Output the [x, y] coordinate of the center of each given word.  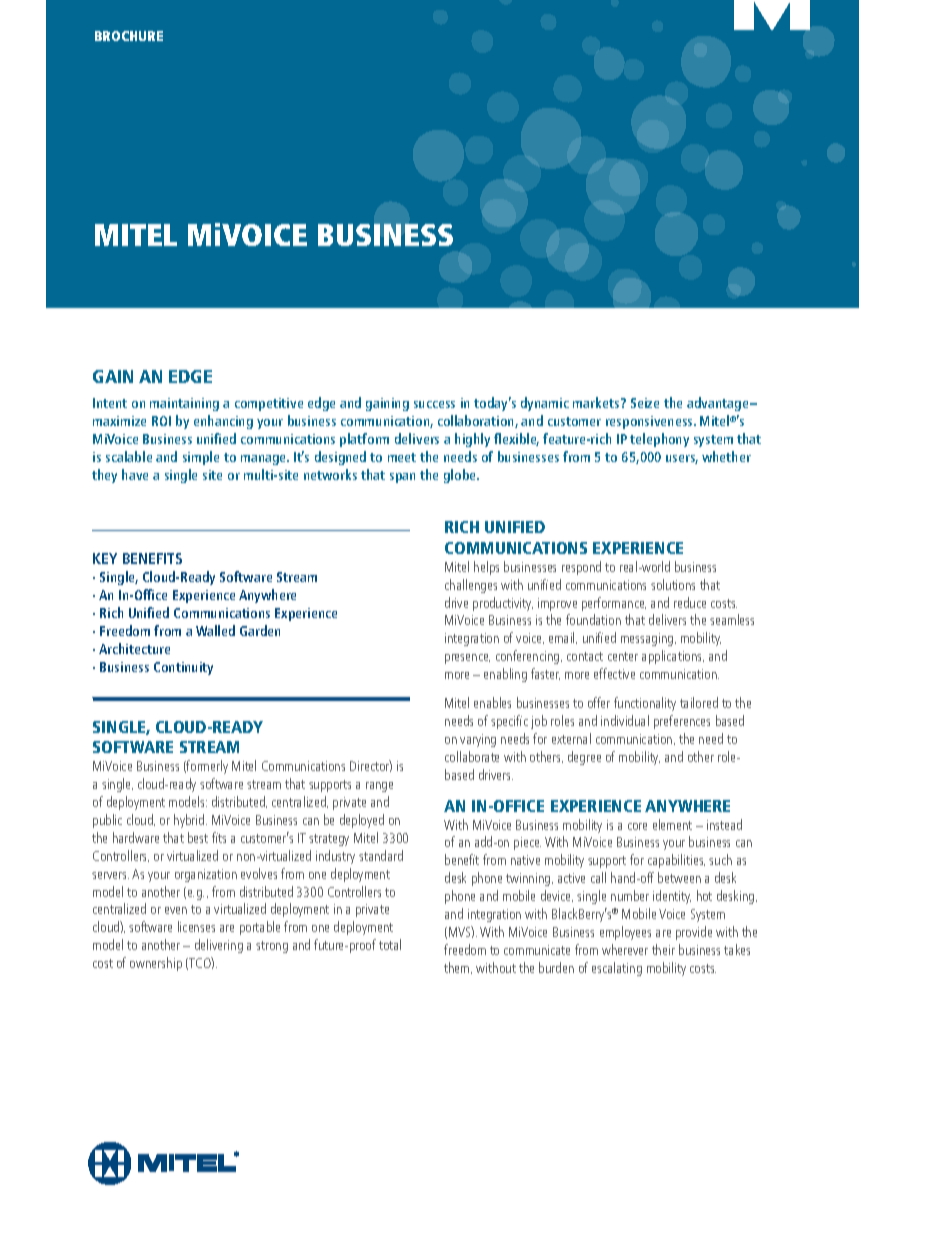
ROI [161, 421]
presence [467, 659]
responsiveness [651, 422]
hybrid [190, 821]
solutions [673, 584]
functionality [645, 704]
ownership [156, 964]
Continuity [183, 668]
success [434, 404]
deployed [362, 821]
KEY [105, 558]
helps [486, 568]
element [672, 824]
